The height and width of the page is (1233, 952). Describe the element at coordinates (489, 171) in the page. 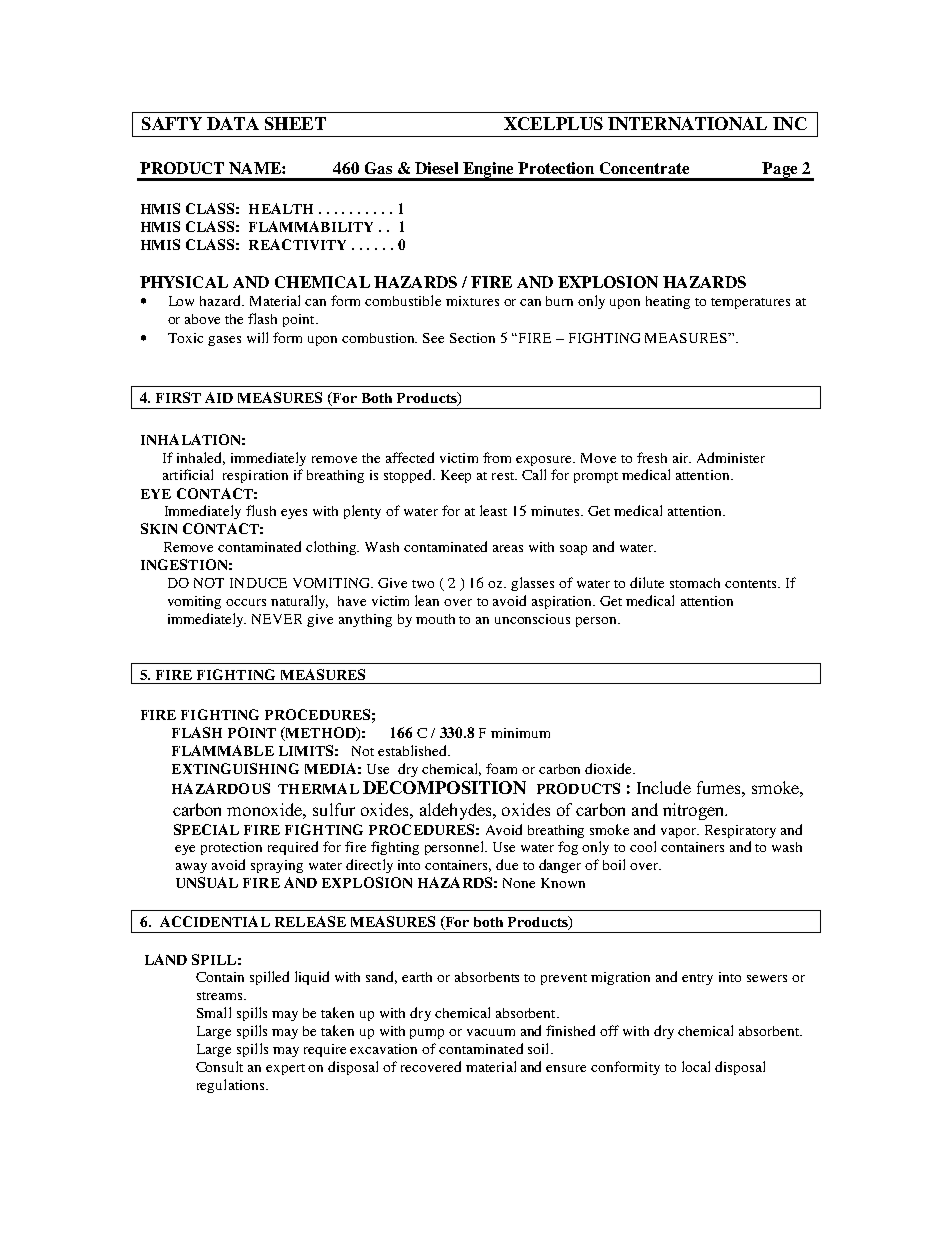

I see `Engine` at that location.
